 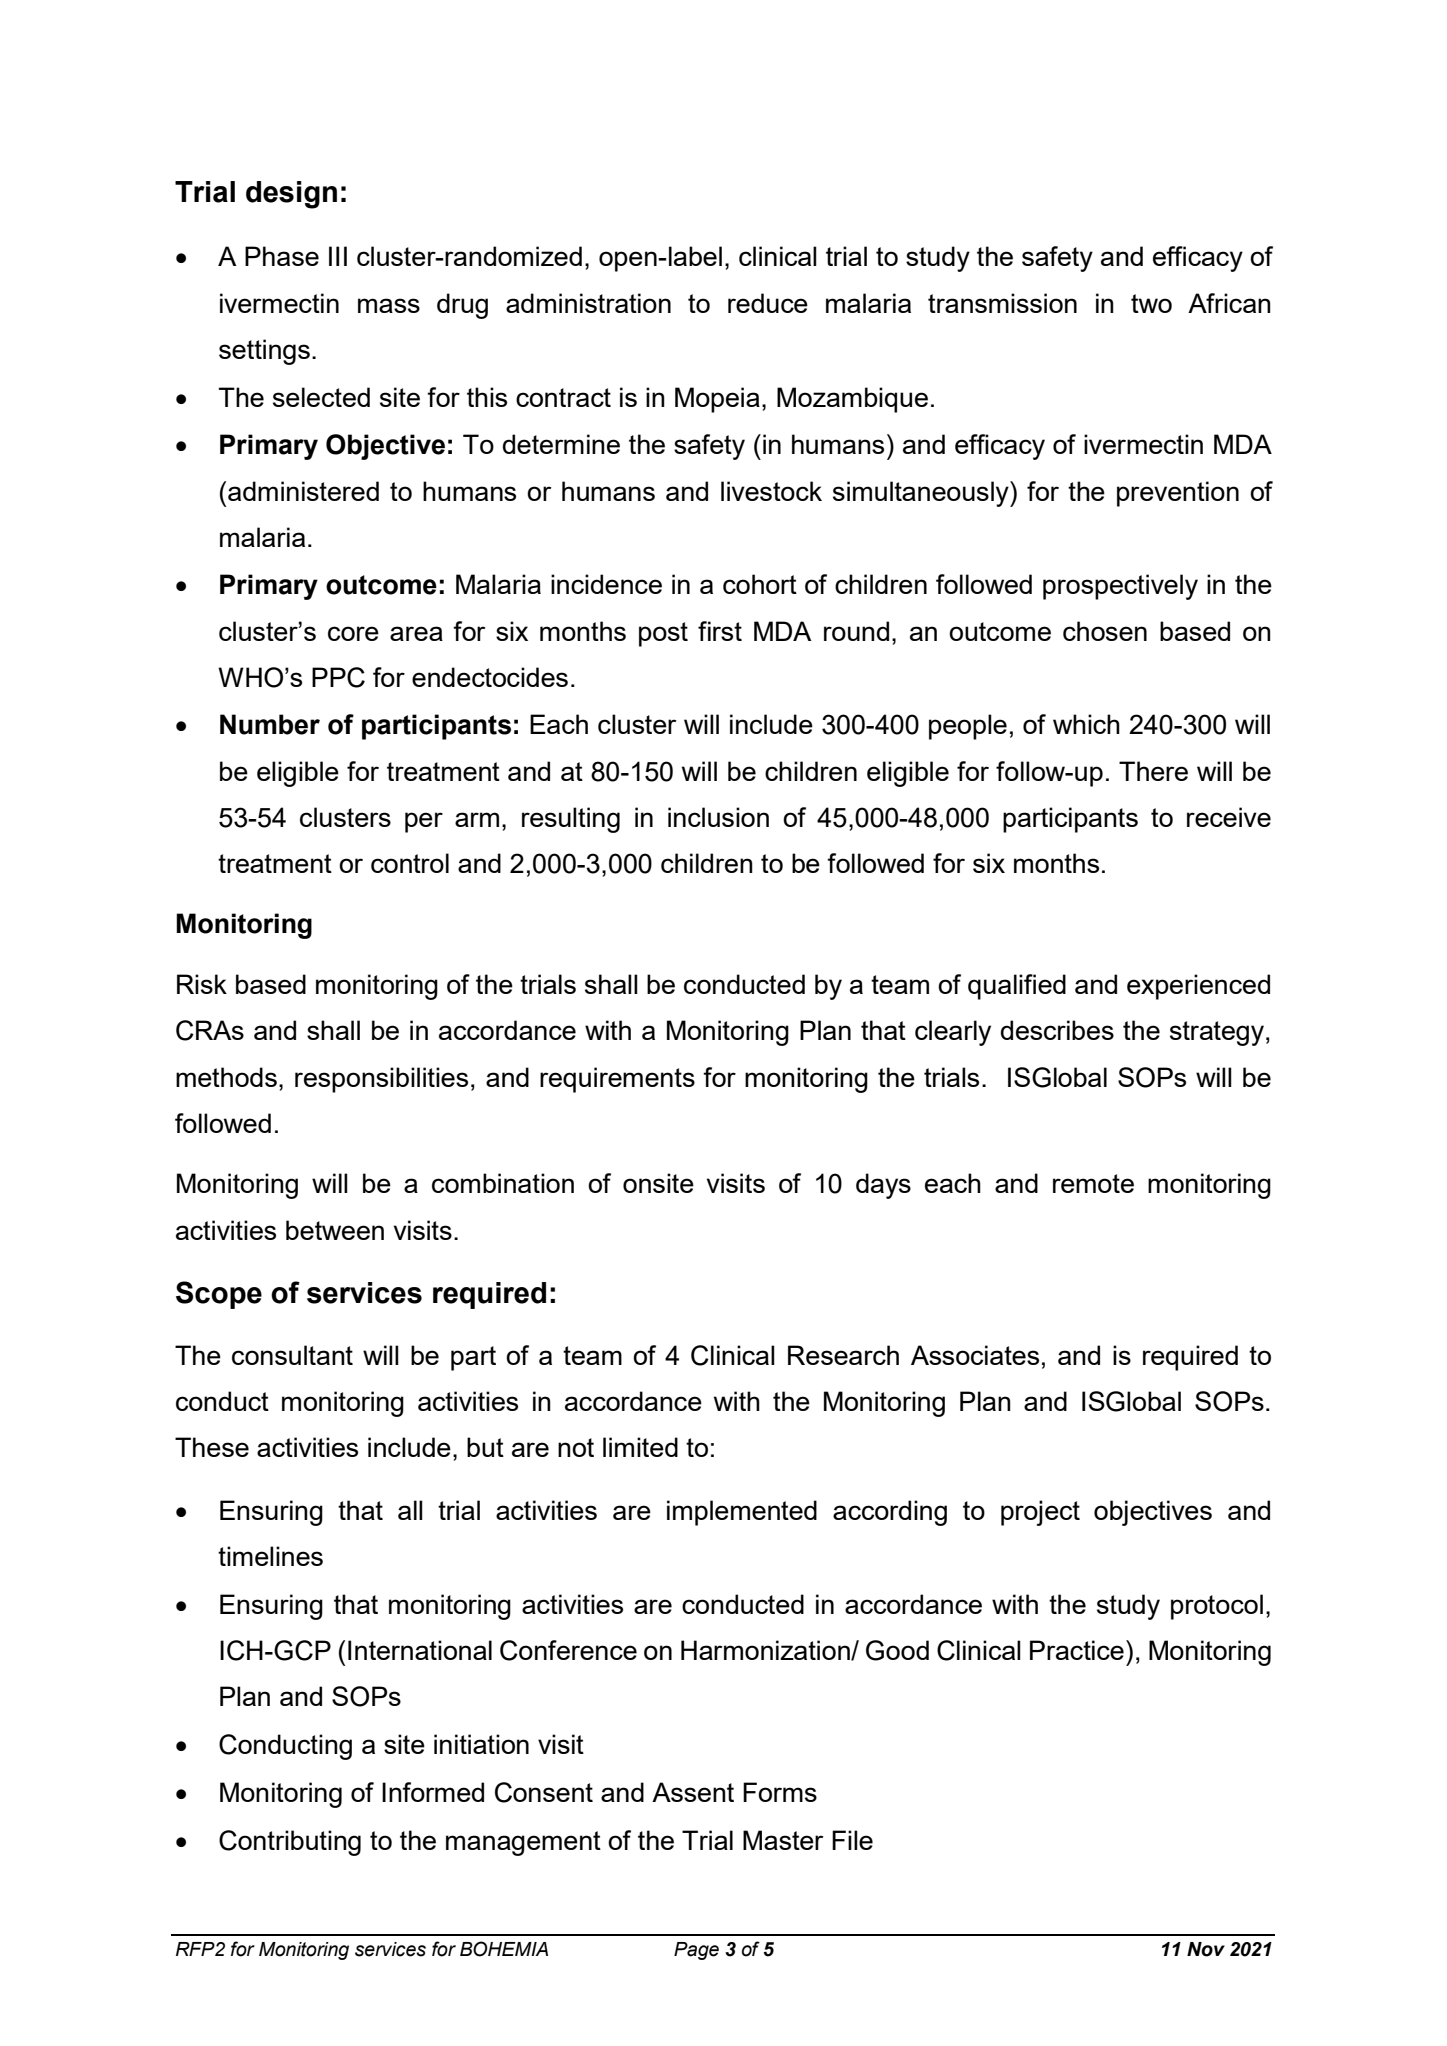 I want to click on Contributing, so click(x=290, y=1843).
